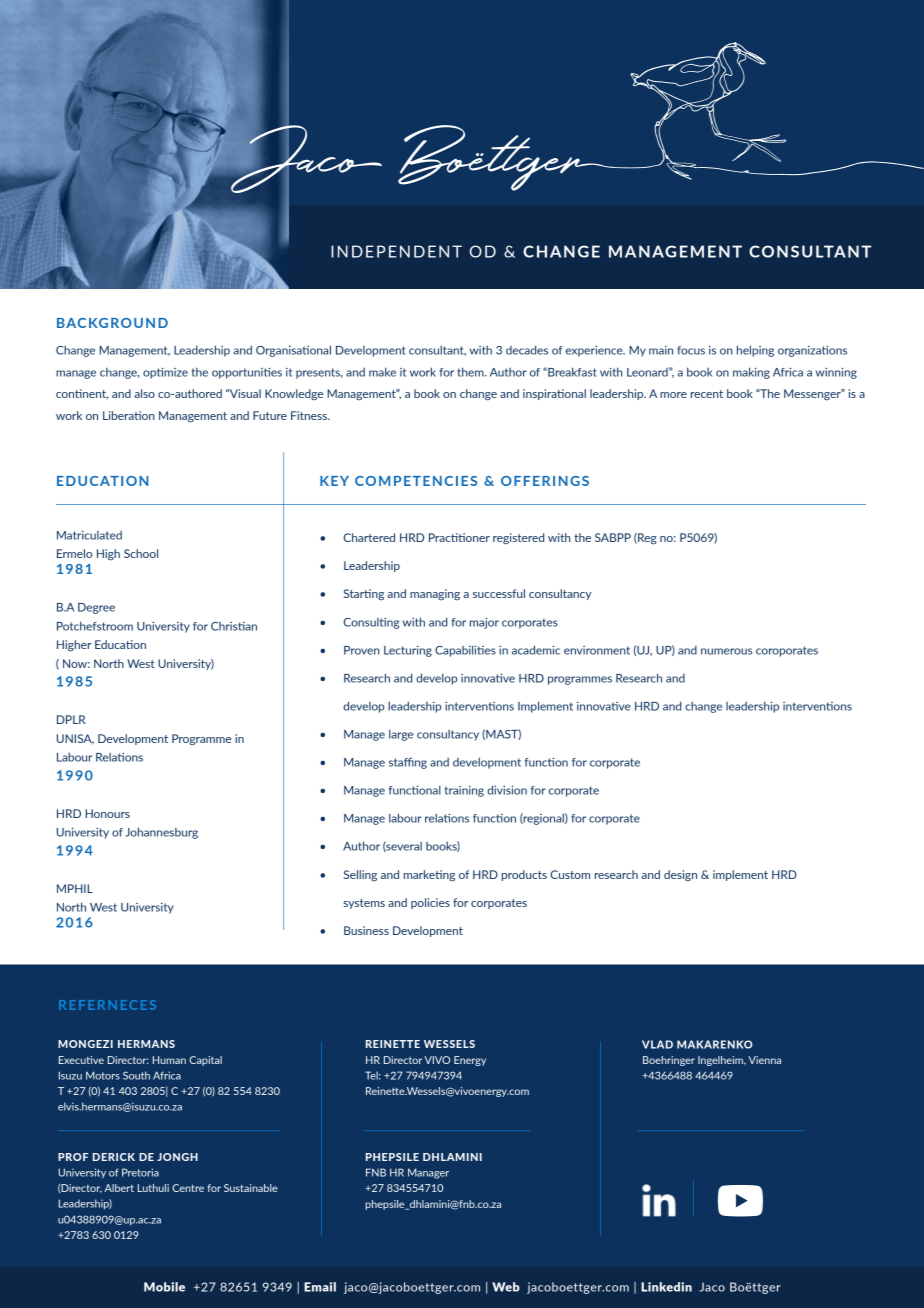  What do you see at coordinates (165, 373) in the screenshot?
I see `optimize` at bounding box center [165, 373].
